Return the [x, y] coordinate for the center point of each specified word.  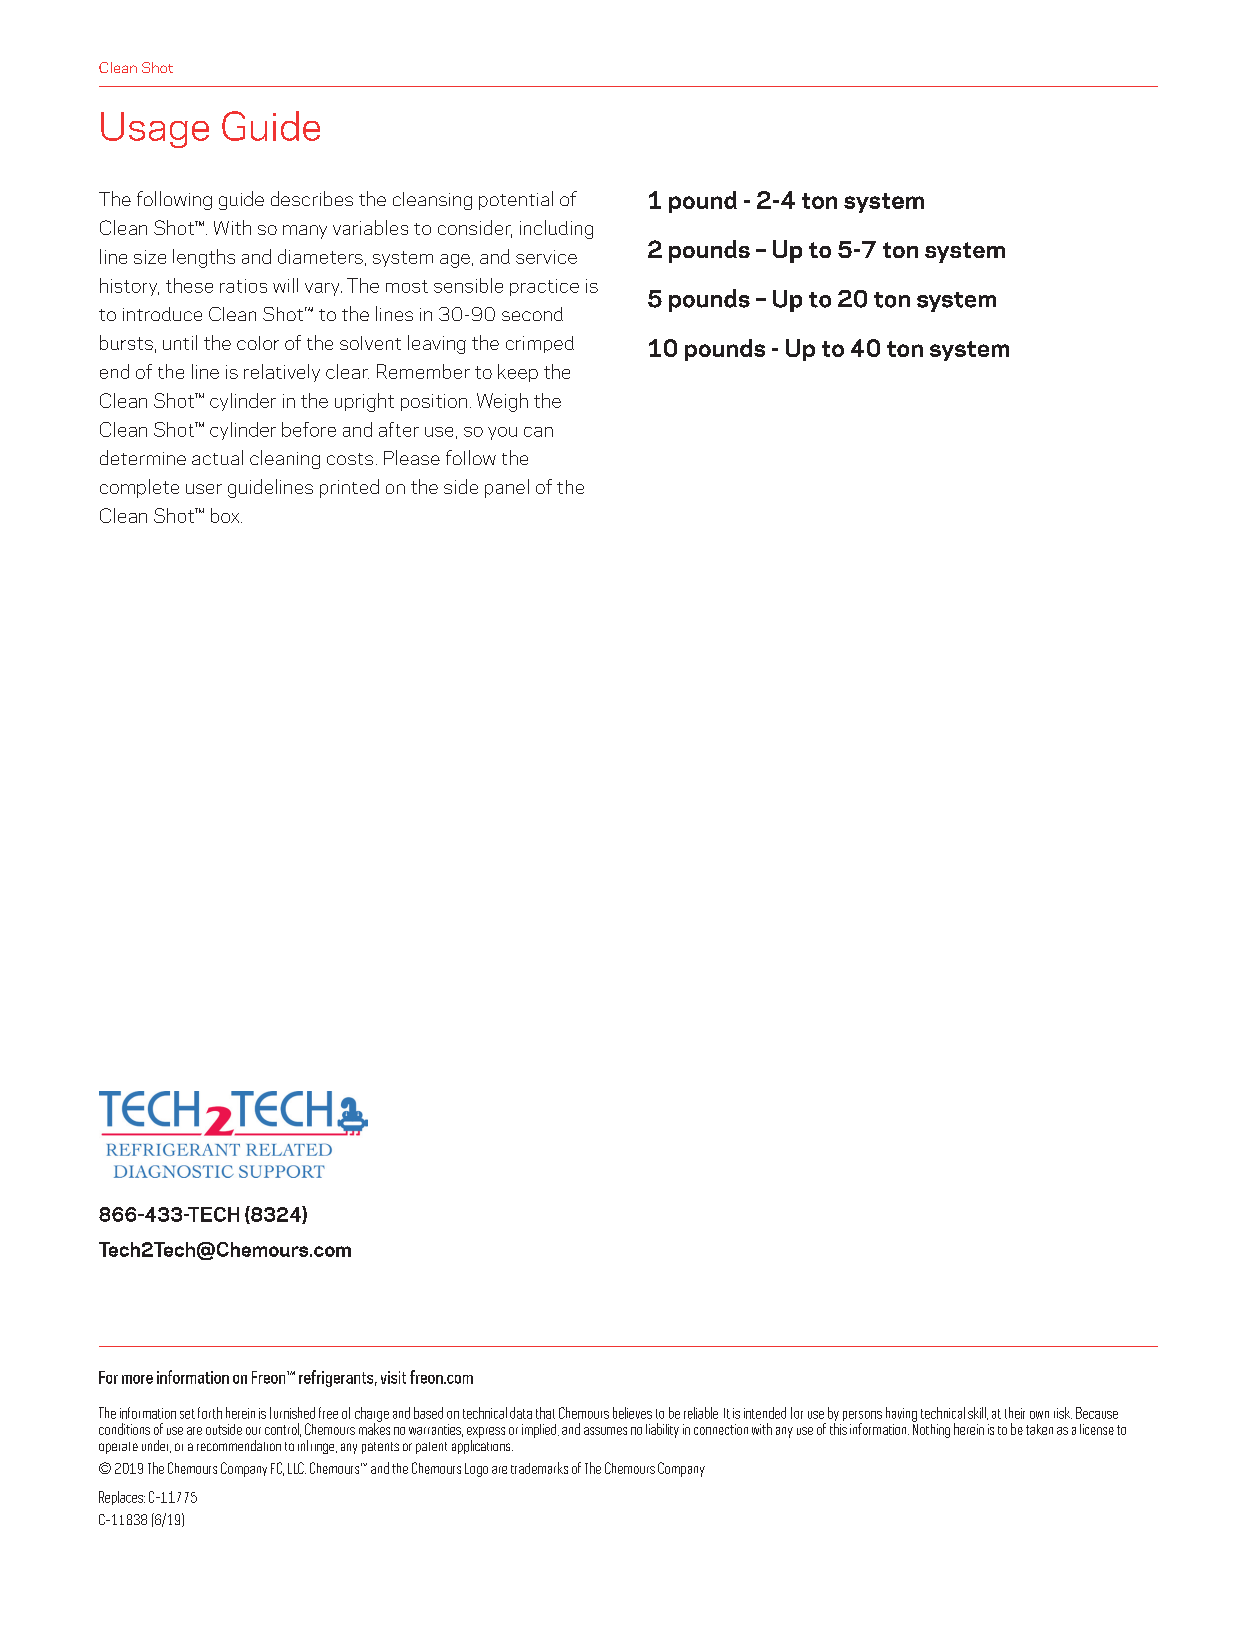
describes [312, 198]
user [204, 489]
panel [507, 488]
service [546, 257]
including [556, 229]
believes [632, 1413]
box [226, 515]
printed [349, 488]
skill [978, 1413]
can [538, 432]
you [502, 433]
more [137, 1379]
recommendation [239, 1445]
